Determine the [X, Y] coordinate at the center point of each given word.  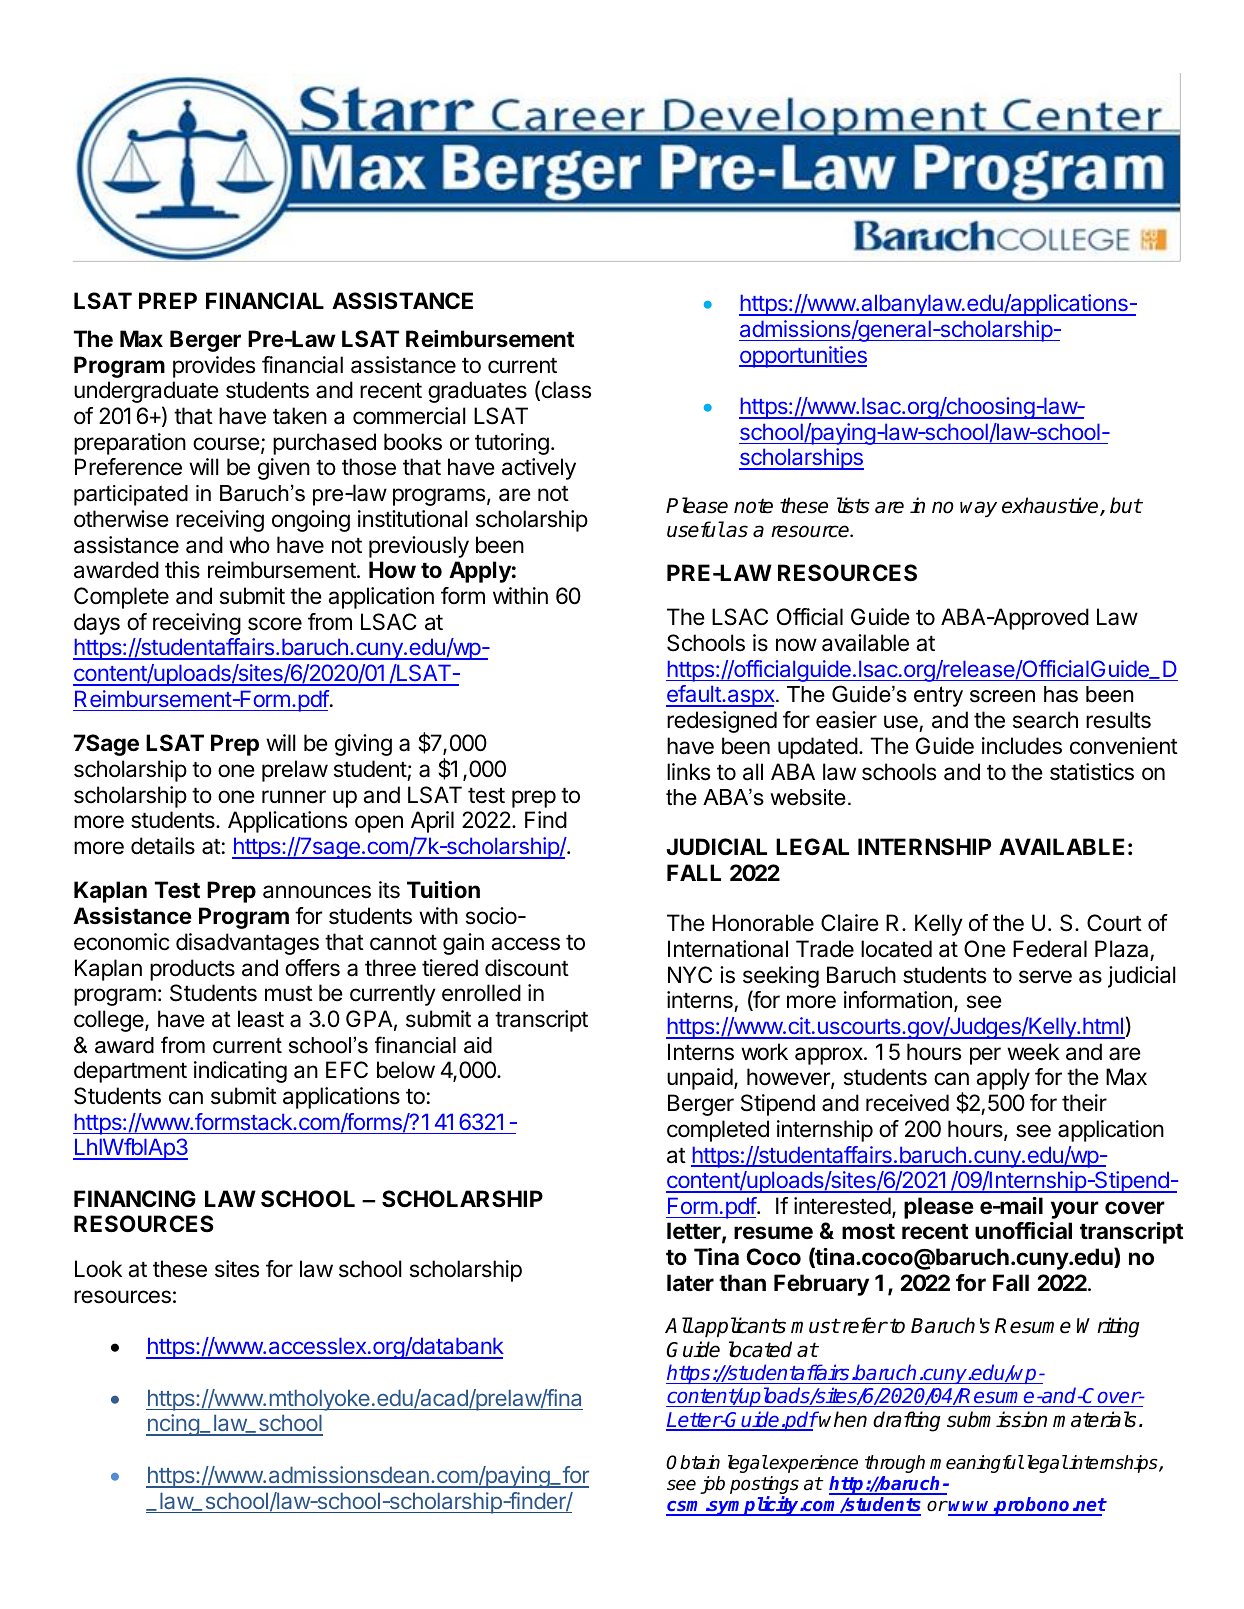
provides [214, 367]
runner [294, 797]
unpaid [700, 1079]
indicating [240, 1072]
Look [98, 1269]
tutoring [512, 444]
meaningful [977, 1464]
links [688, 772]
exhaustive [1051, 506]
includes [1022, 746]
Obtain [693, 1462]
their [1084, 1103]
